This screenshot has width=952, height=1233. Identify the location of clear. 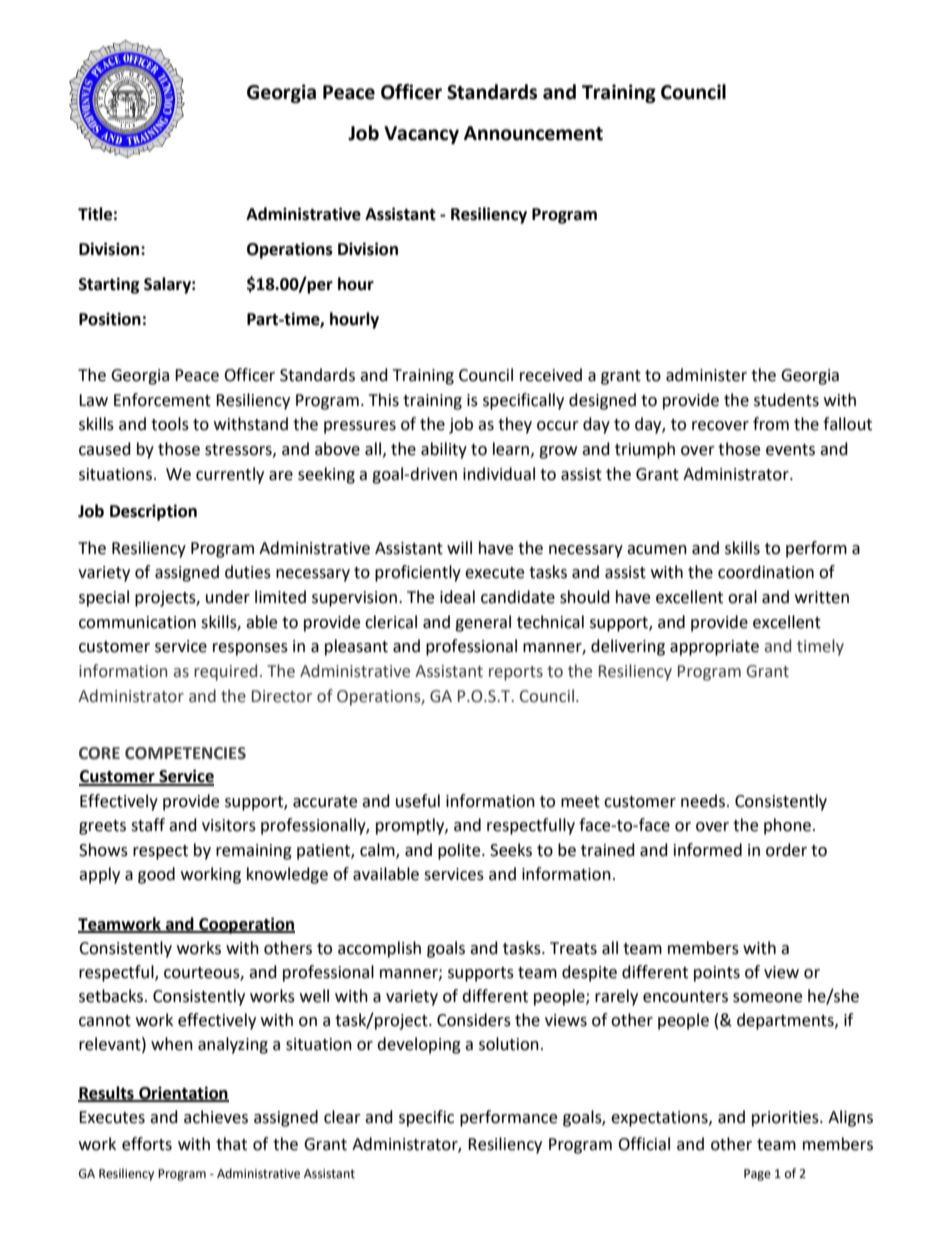
(342, 1117).
